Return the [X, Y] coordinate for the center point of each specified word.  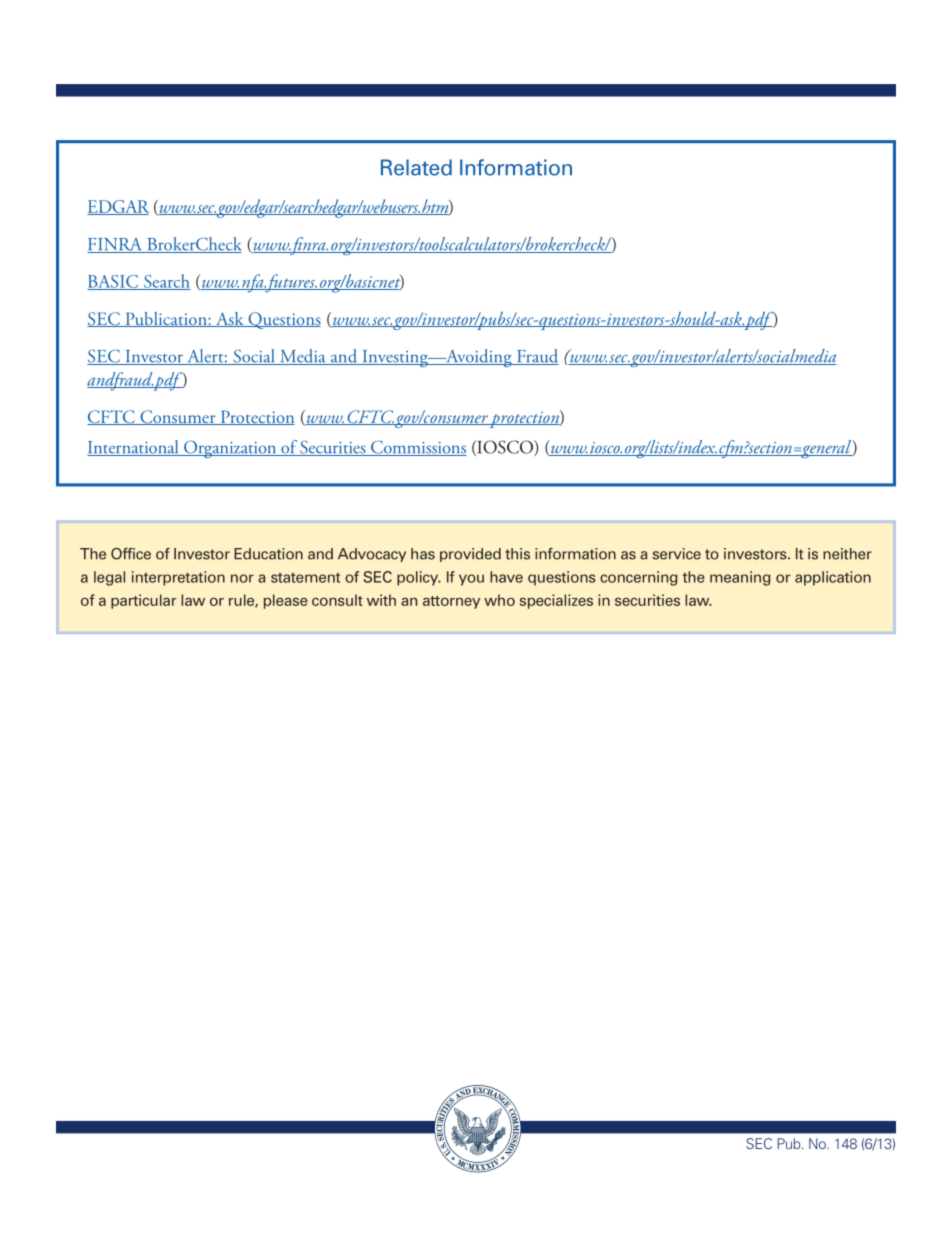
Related [416, 167]
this [517, 554]
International [134, 448]
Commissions [418, 448]
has [423, 554]
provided [470, 555]
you [471, 580]
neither [847, 554]
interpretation [178, 578]
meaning [740, 578]
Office [131, 554]
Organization [230, 449]
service [677, 554]
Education [268, 554]
